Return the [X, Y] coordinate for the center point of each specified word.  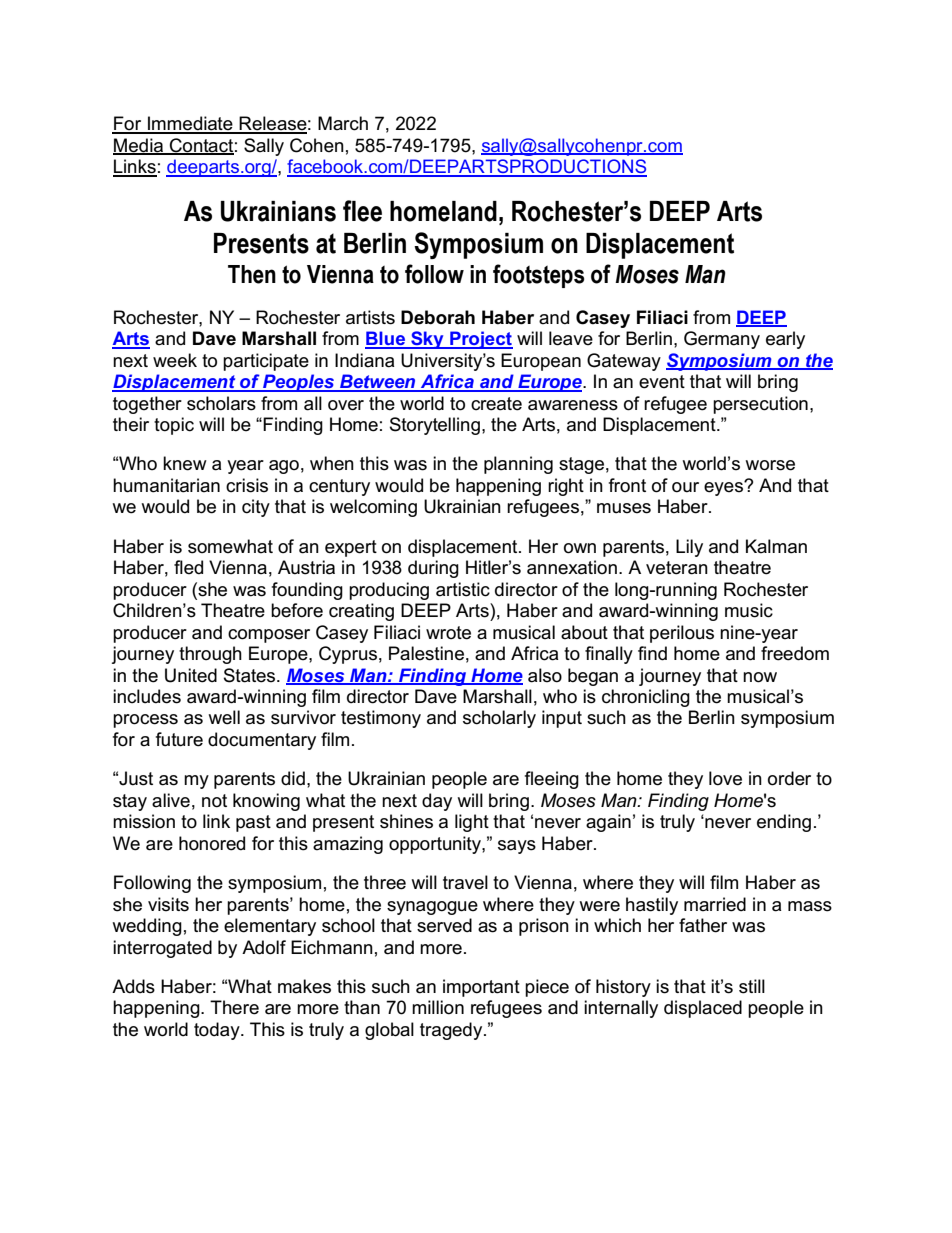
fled [188, 567]
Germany [722, 340]
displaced [703, 1009]
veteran [677, 568]
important [481, 988]
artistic [463, 589]
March [343, 123]
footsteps [538, 276]
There [234, 1007]
